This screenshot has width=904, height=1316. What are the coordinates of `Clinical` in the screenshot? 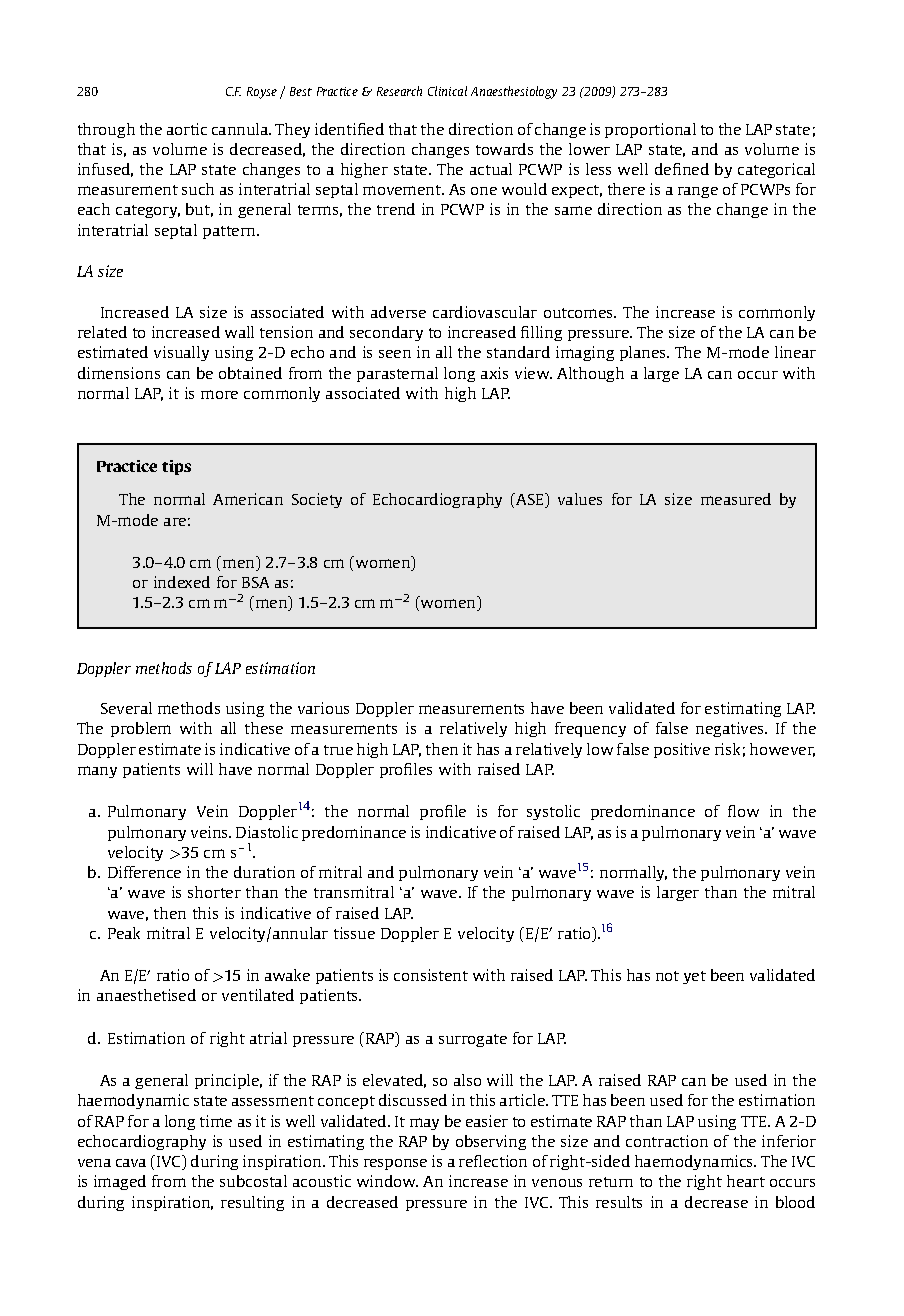 It's located at (447, 91).
